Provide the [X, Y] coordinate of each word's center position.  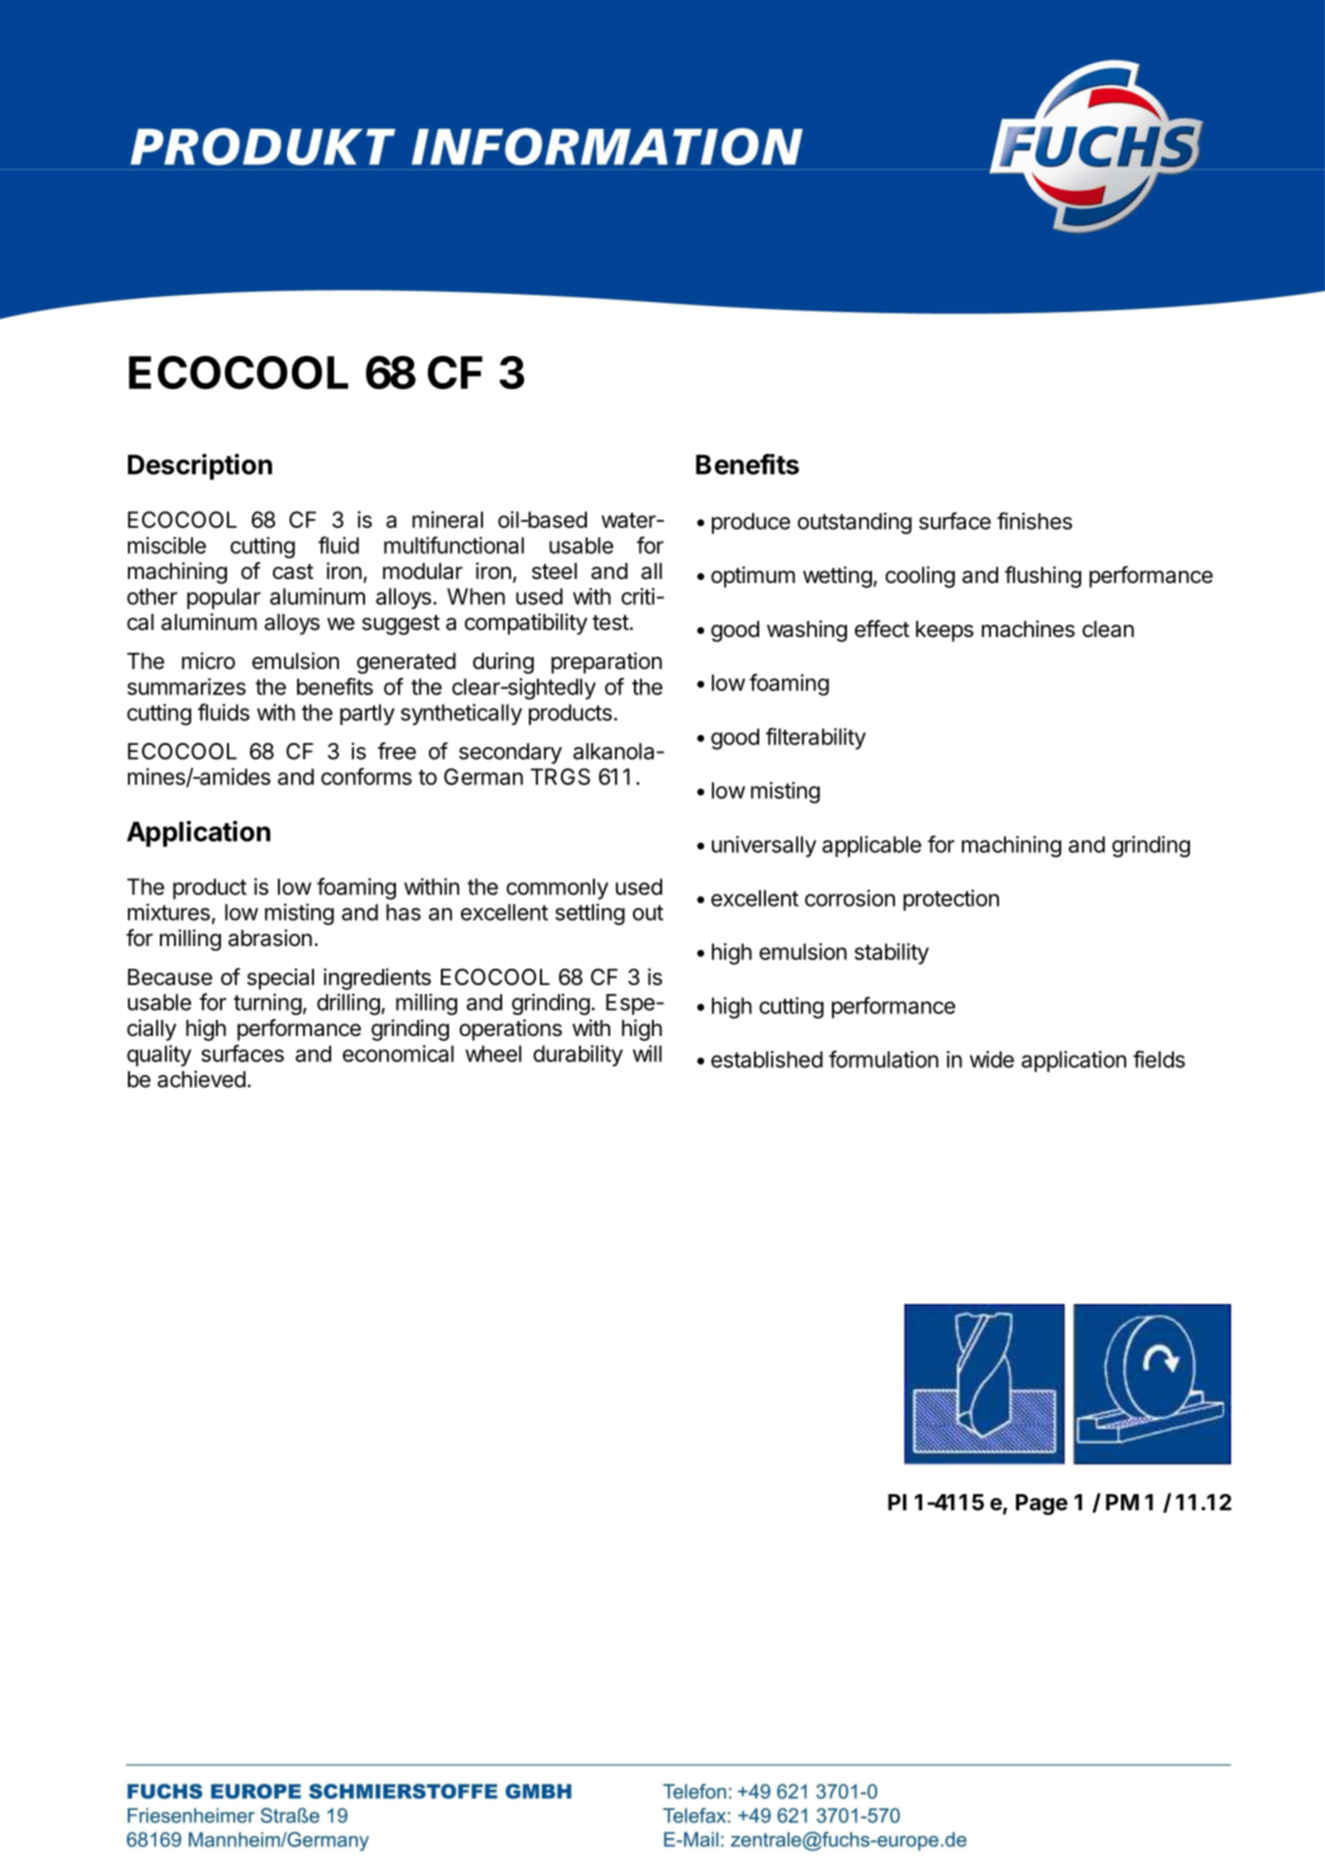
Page [1042, 1504]
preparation [606, 663]
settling [590, 914]
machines [1028, 629]
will [647, 1053]
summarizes [186, 686]
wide [992, 1059]
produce [751, 523]
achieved [201, 1079]
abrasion [270, 938]
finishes [1034, 521]
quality [159, 1056]
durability [578, 1056]
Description [200, 466]
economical [398, 1053]
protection [951, 900]
